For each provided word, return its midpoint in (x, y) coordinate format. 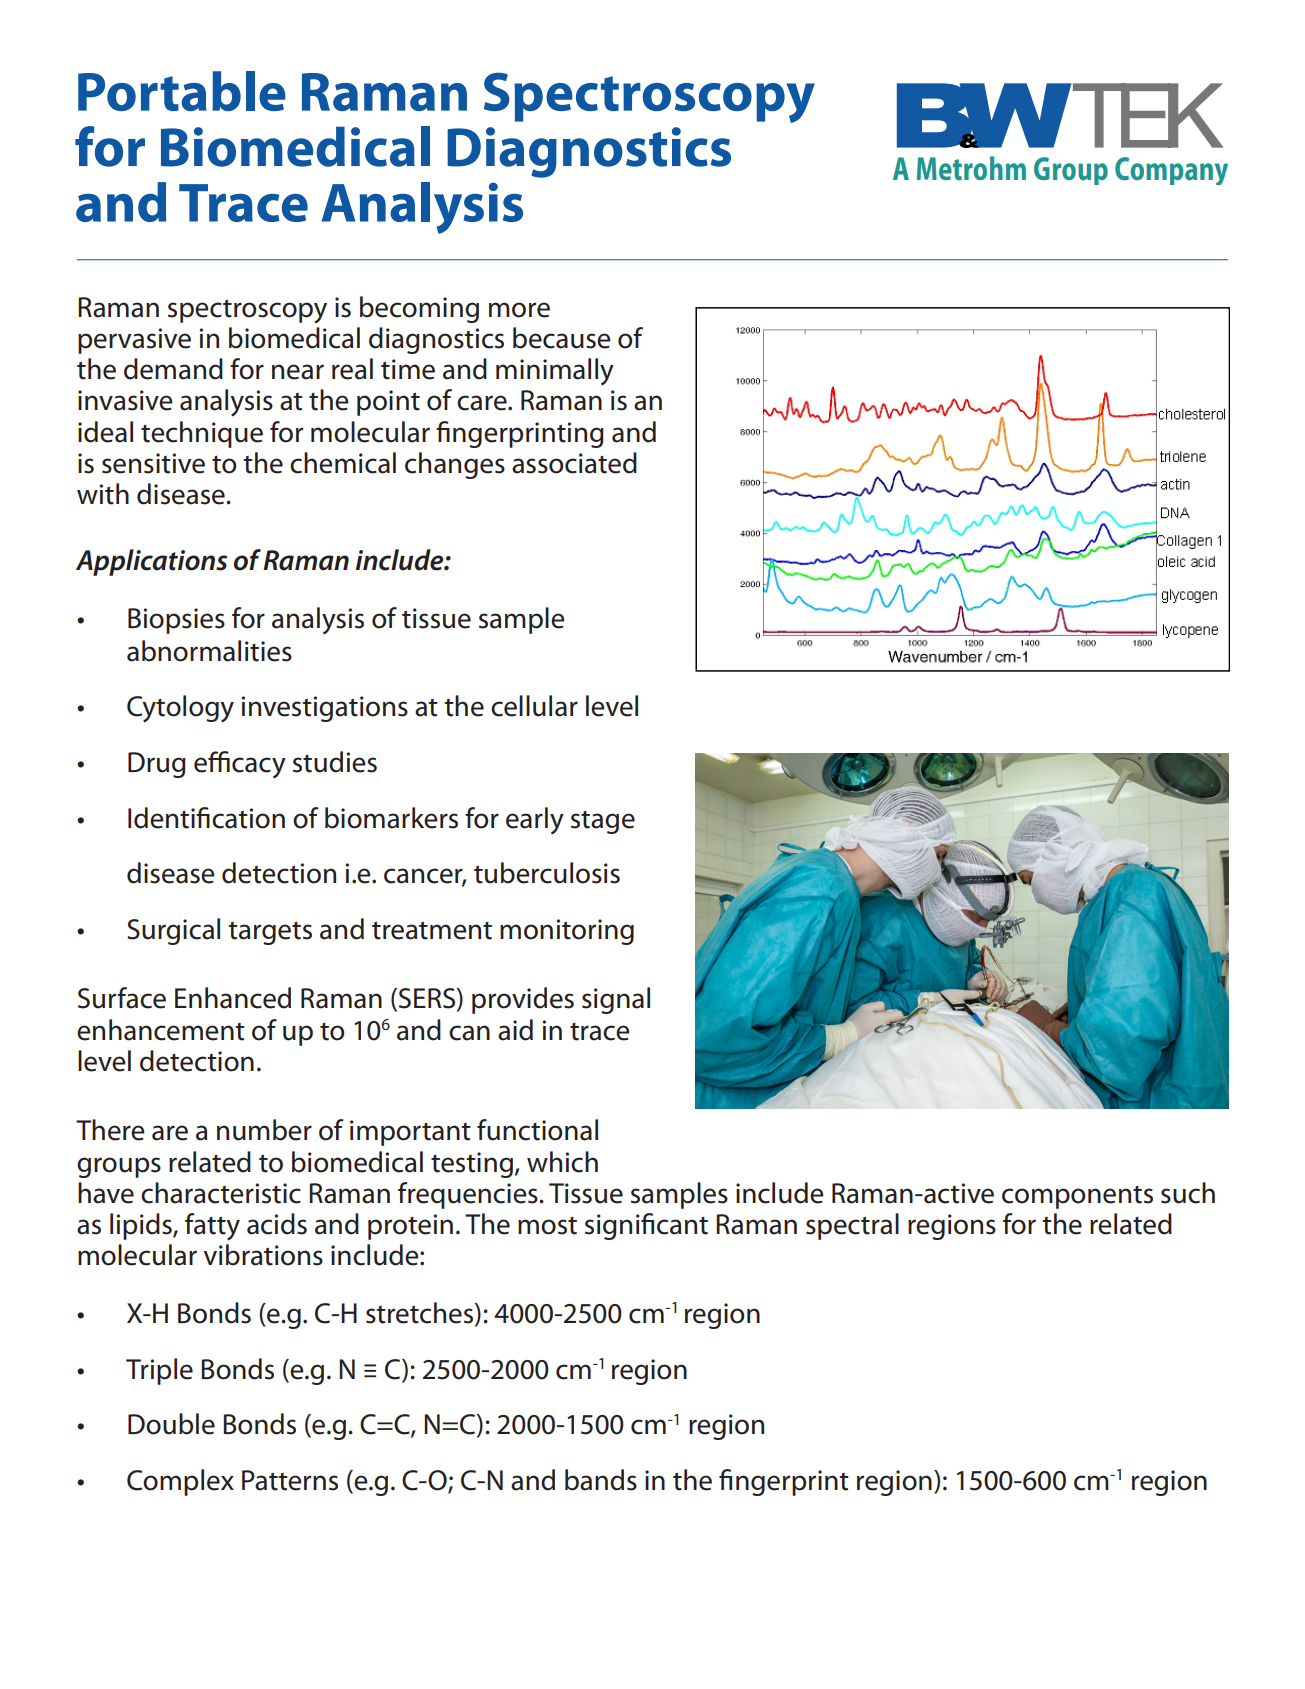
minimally (555, 371)
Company (1171, 171)
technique (202, 434)
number (264, 1130)
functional (537, 1130)
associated (574, 463)
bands (601, 1480)
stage (603, 822)
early (535, 820)
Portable (182, 91)
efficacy (240, 764)
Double (171, 1424)
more (519, 310)
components (1077, 1197)
